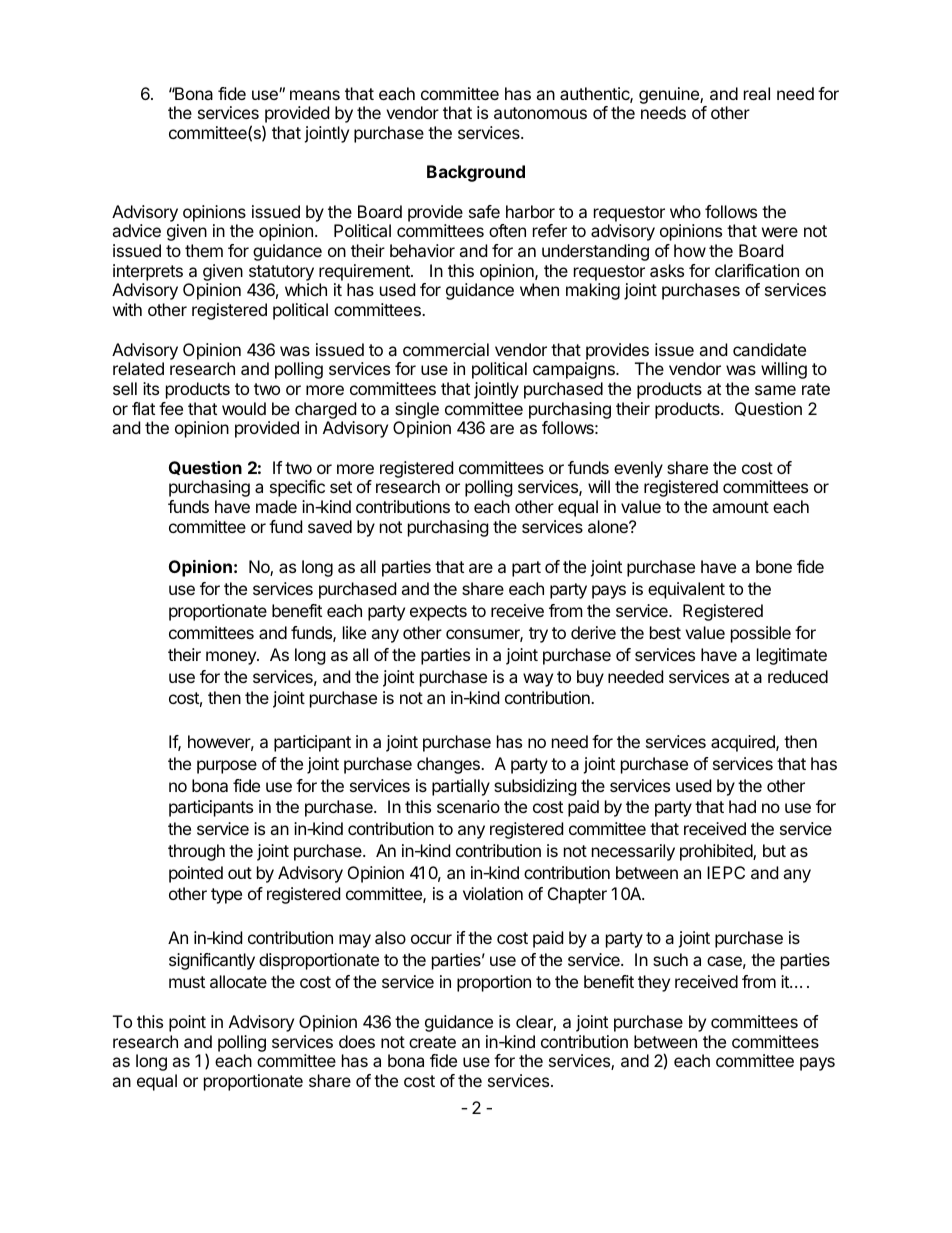 The image size is (952, 1233). Describe the element at coordinates (774, 566) in the page. I see `bone` at that location.
